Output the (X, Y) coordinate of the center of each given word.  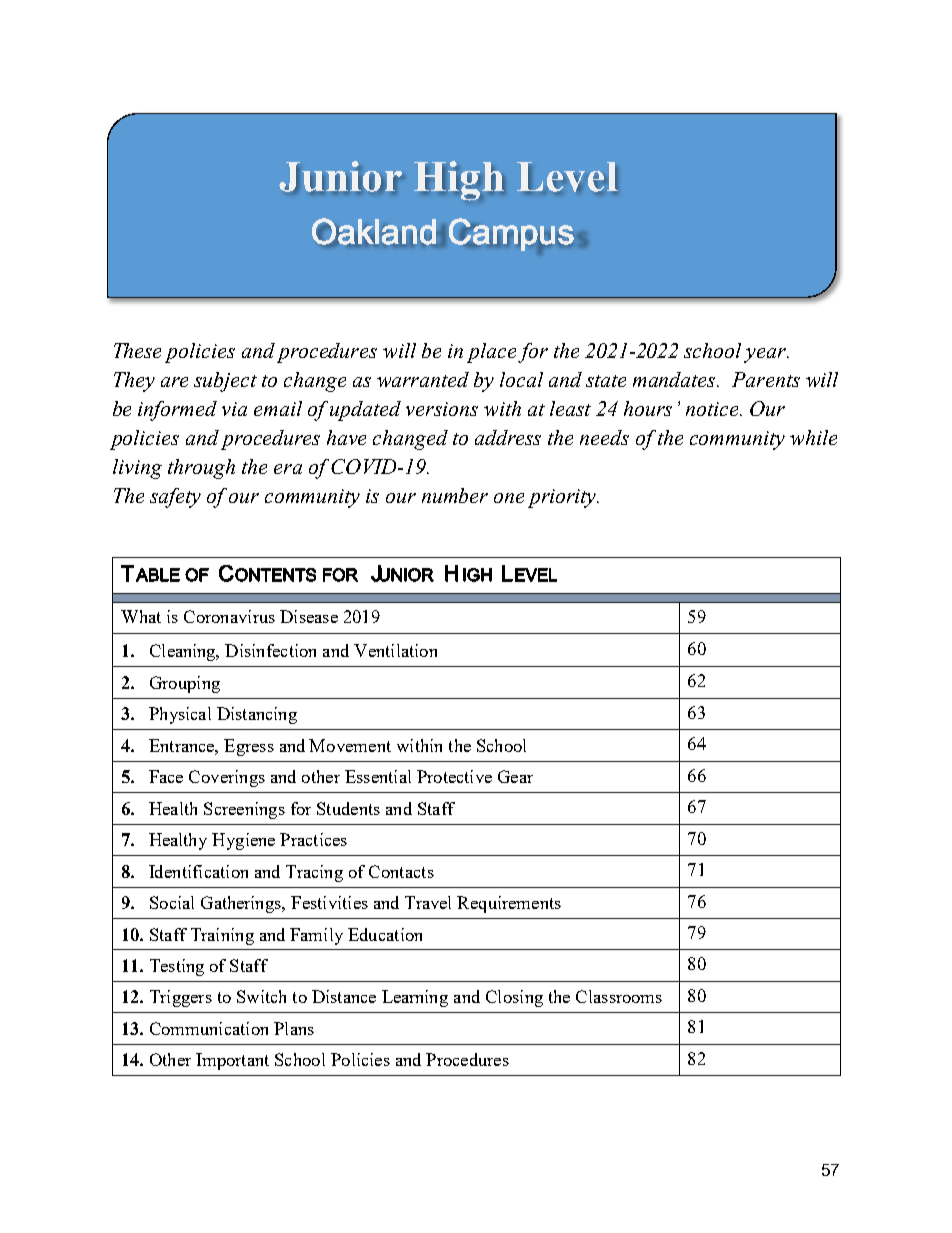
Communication (209, 1028)
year (766, 355)
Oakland (374, 231)
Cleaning (184, 652)
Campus (511, 234)
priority (563, 498)
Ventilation (395, 650)
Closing (514, 998)
